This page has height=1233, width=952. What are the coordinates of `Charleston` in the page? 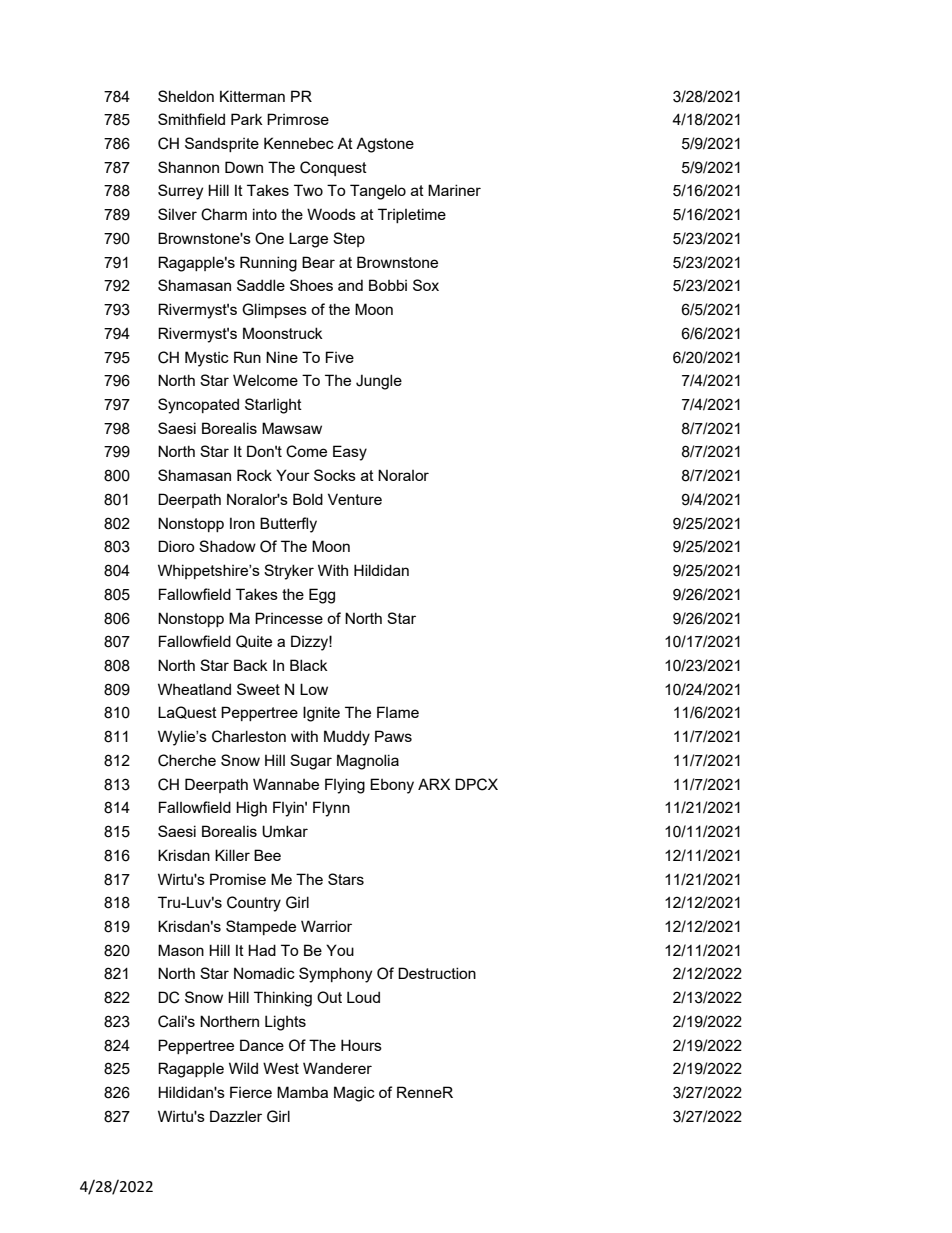 It's located at (249, 736).
